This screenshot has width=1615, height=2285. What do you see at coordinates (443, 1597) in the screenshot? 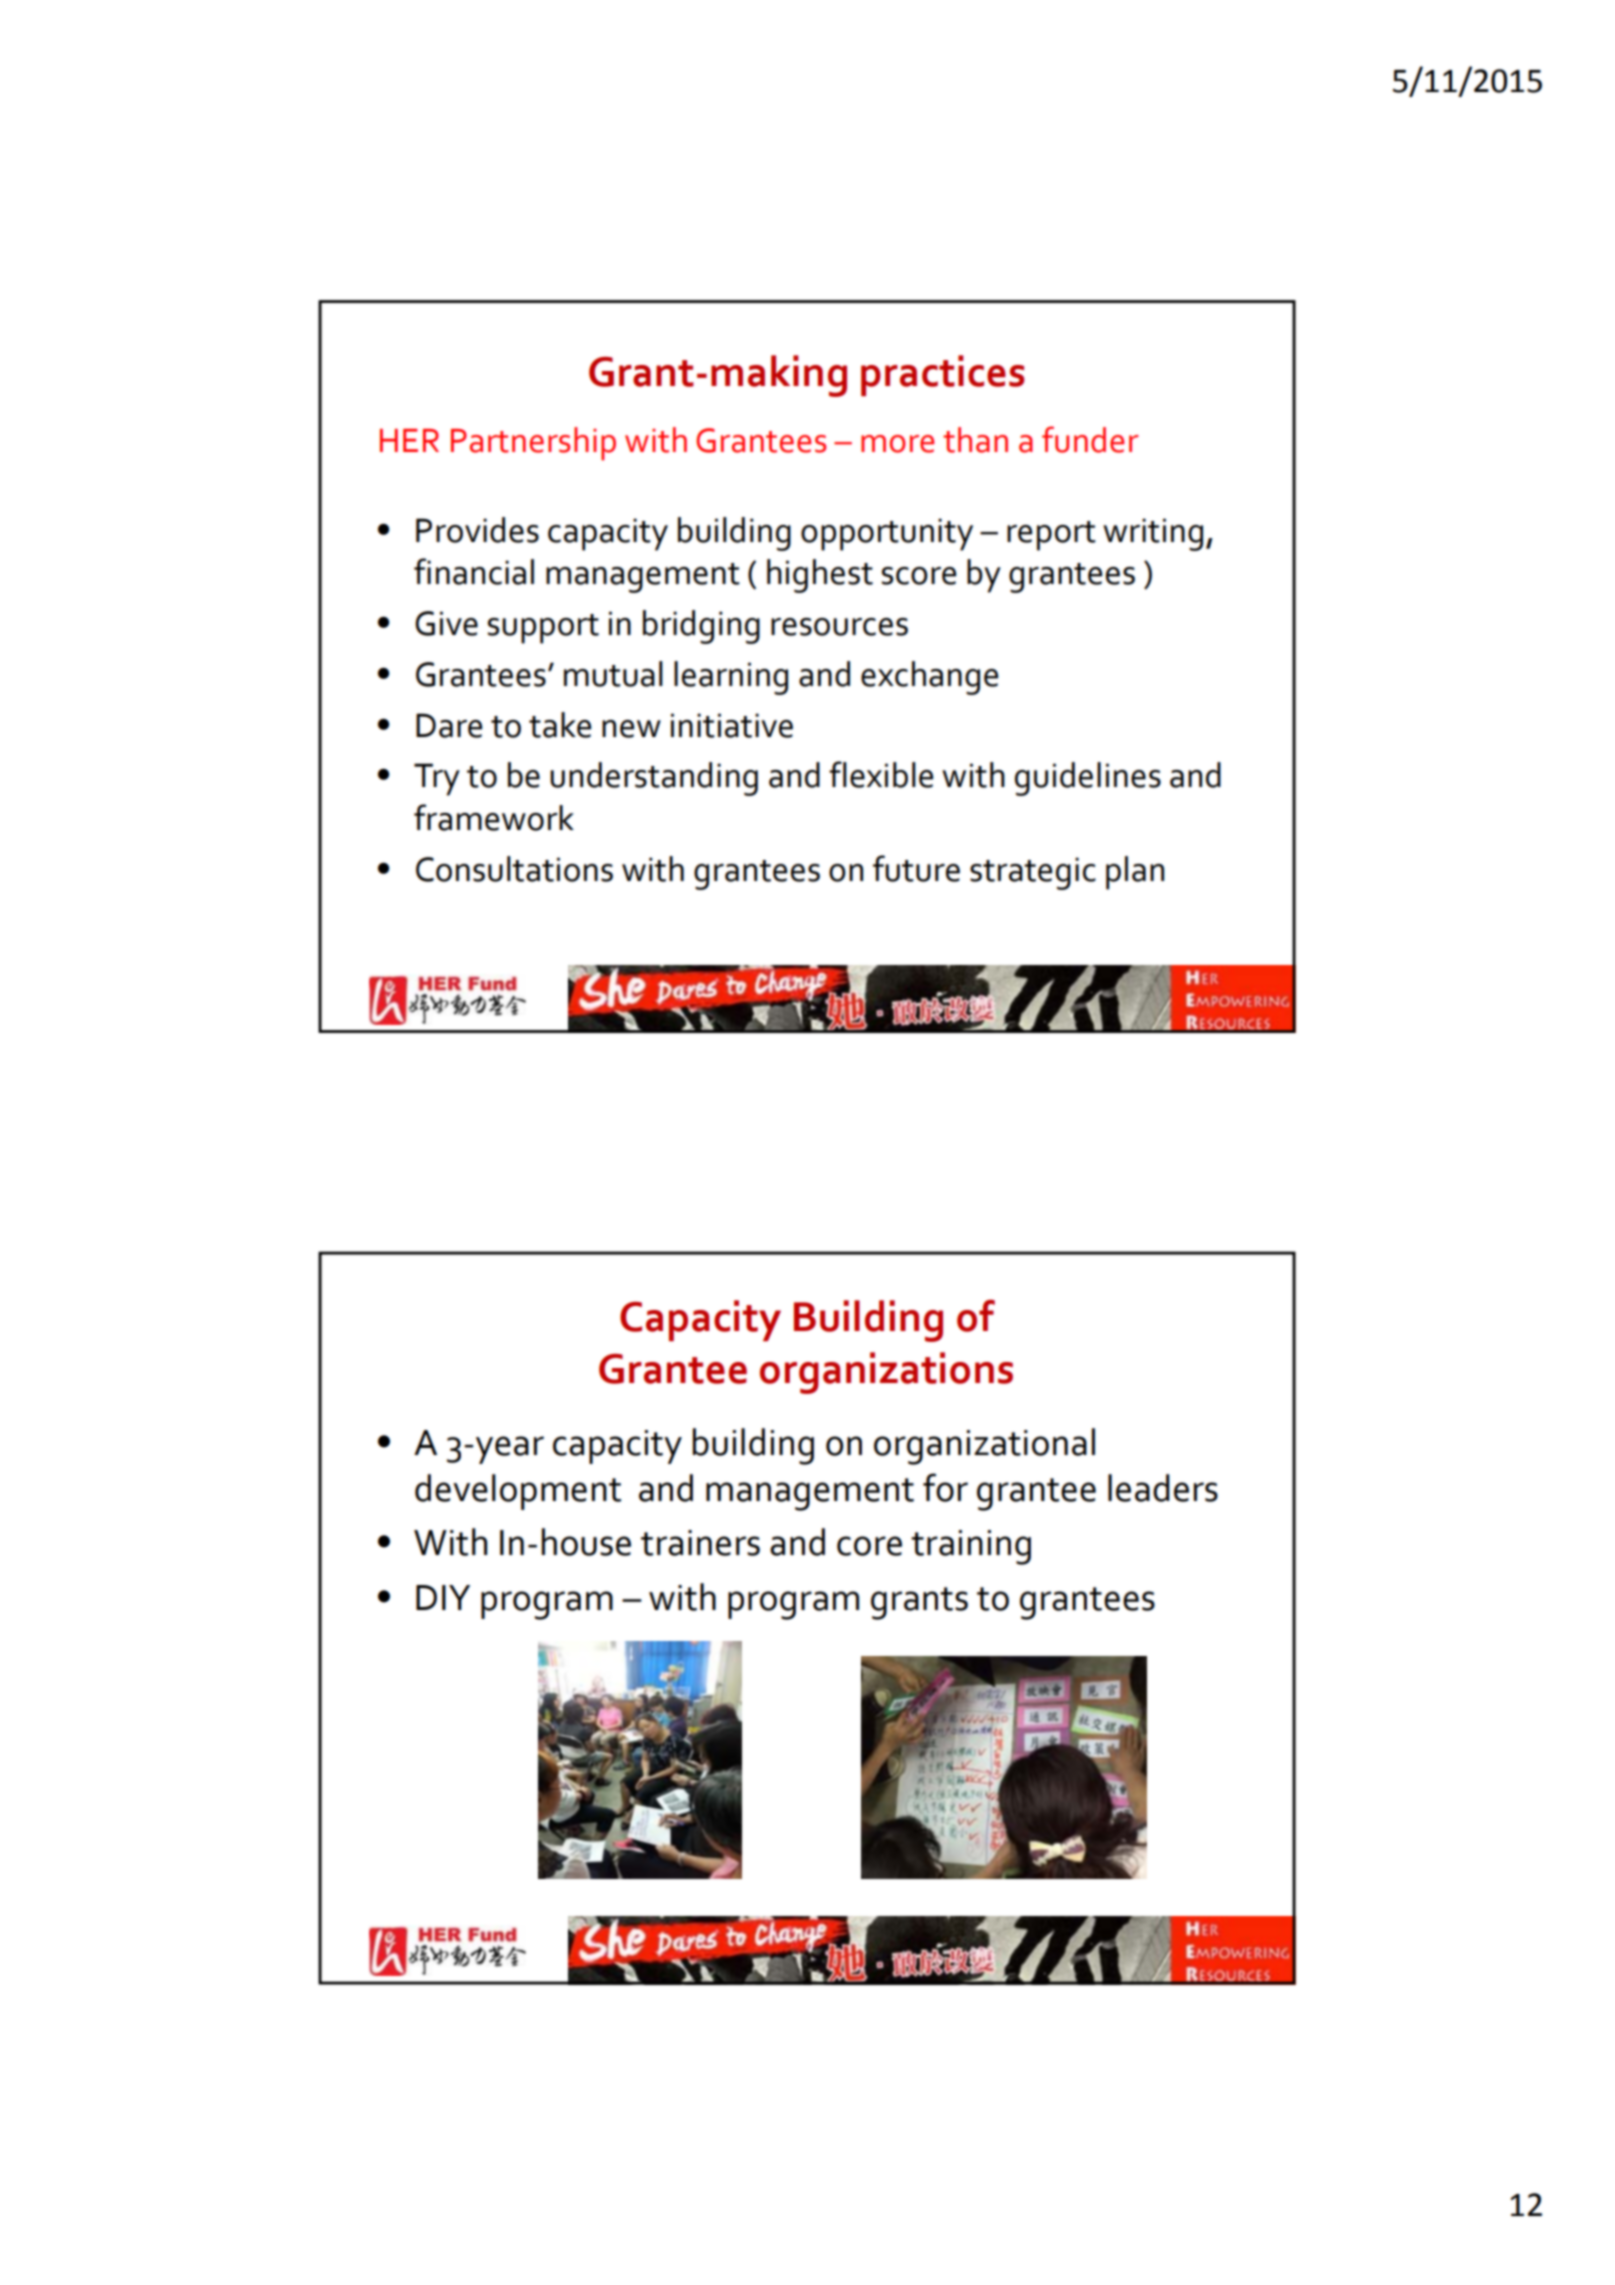
I see `DIY` at bounding box center [443, 1597].
